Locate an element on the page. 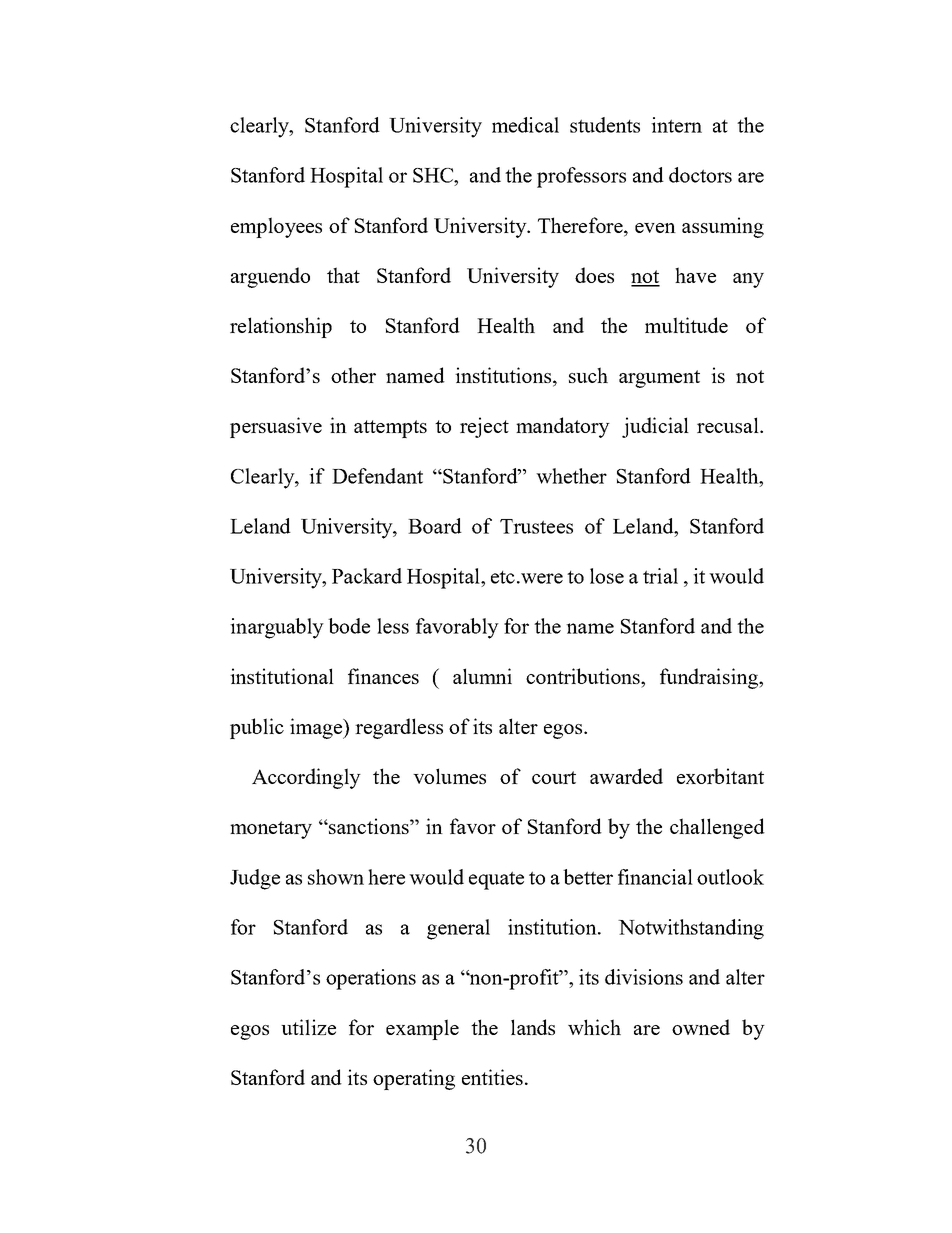  entities is located at coordinates (492, 1077).
